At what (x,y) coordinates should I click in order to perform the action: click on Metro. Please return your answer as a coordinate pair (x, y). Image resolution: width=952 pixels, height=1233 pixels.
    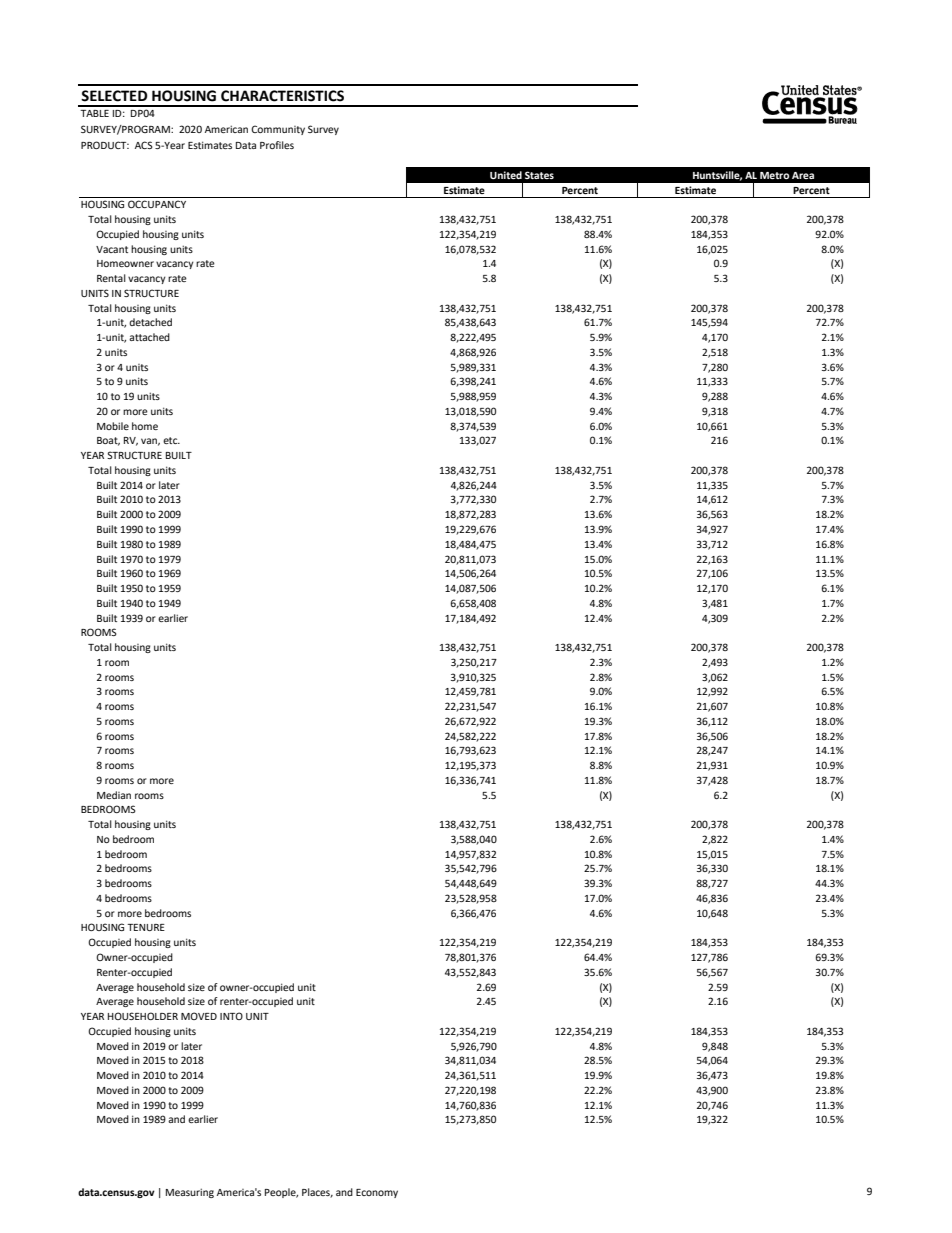
    Looking at the image, I should click on (774, 175).
